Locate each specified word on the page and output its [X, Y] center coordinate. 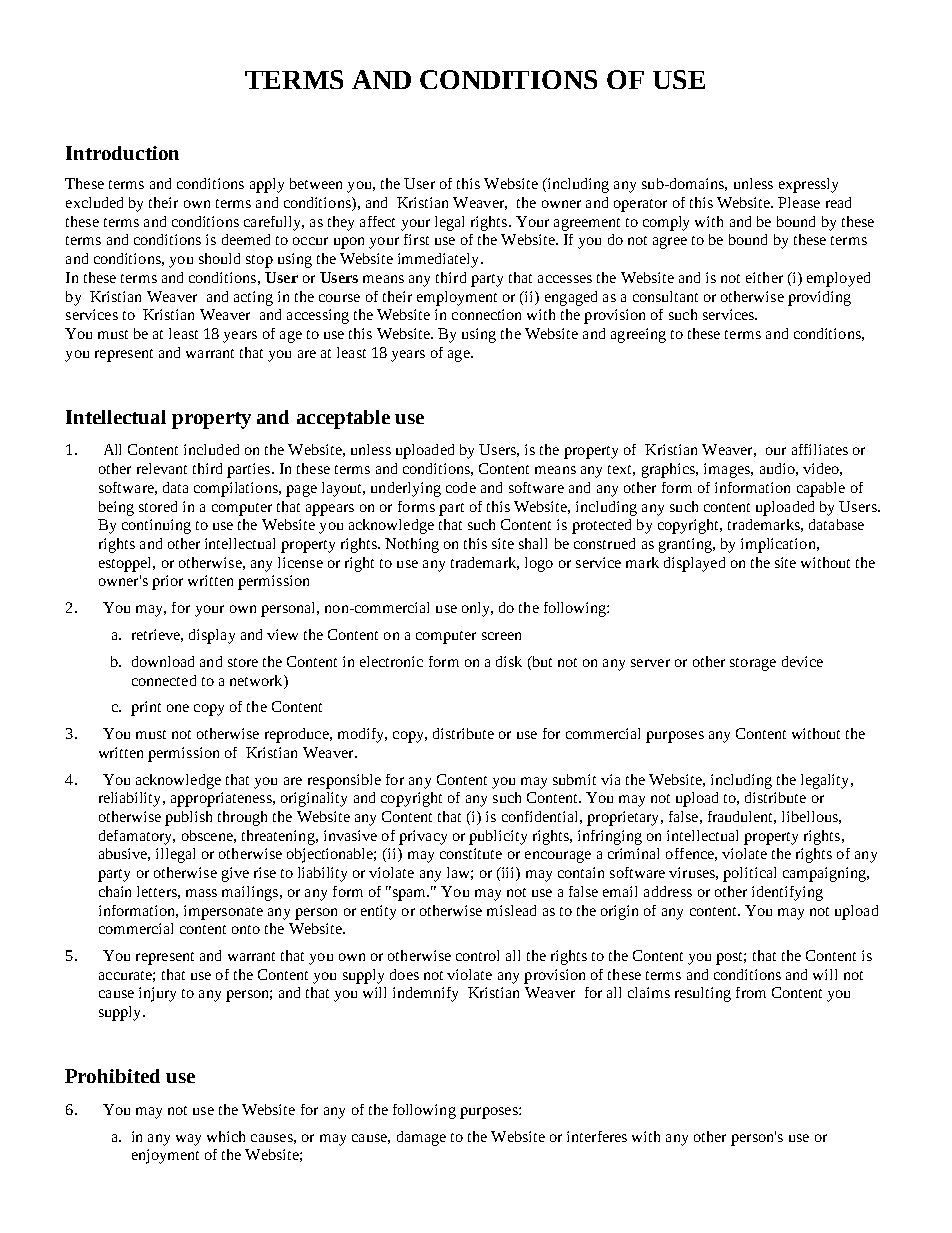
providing [819, 298]
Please [799, 202]
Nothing [412, 545]
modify [362, 735]
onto [246, 929]
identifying [787, 893]
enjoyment [165, 1156]
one [178, 708]
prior [167, 582]
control [477, 955]
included [211, 449]
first [416, 239]
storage [753, 664]
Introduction [122, 153]
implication [779, 545]
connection [486, 314]
